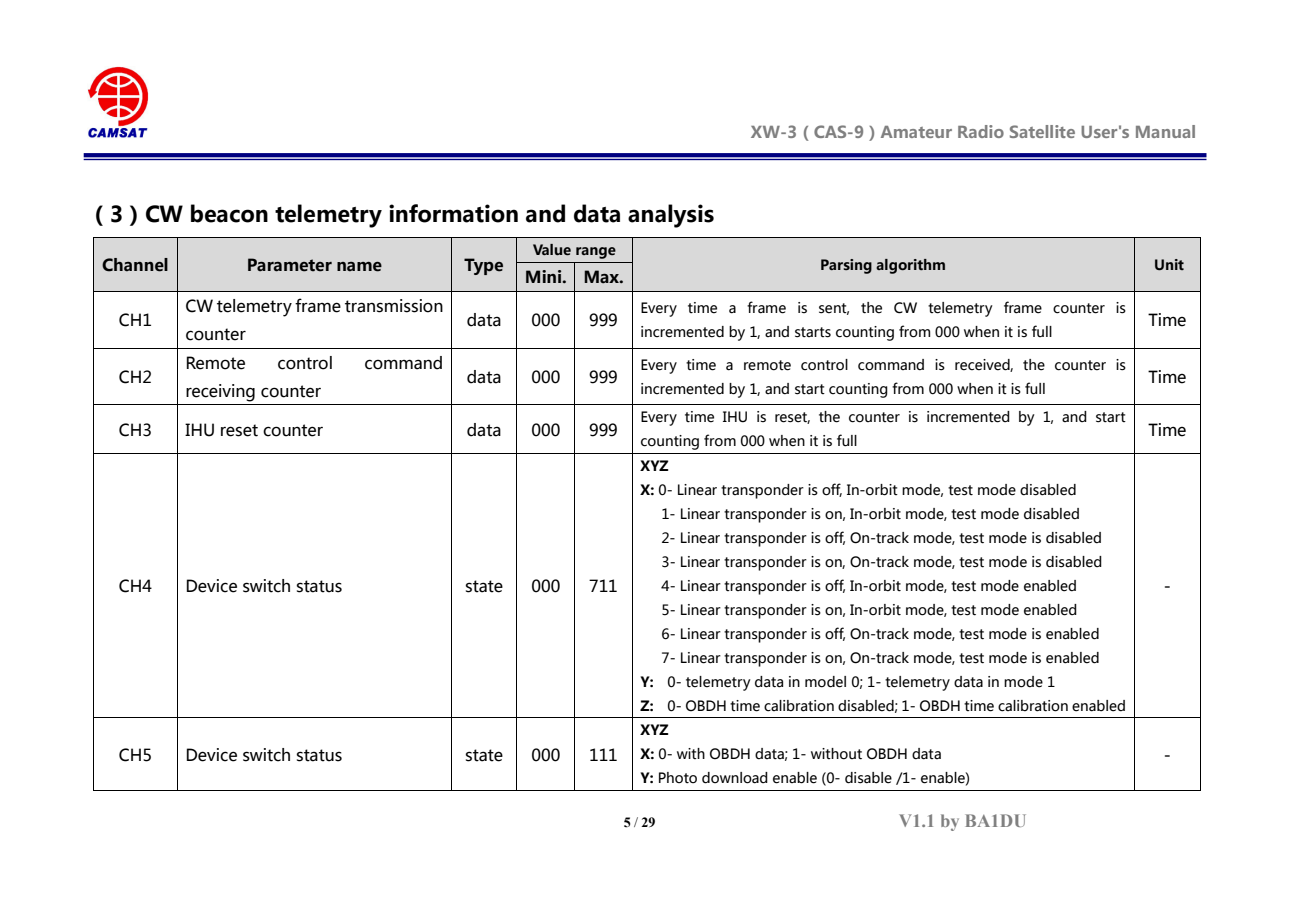 The width and height of the image is (1308, 924). Describe the element at coordinates (359, 267) in the image. I see `name` at that location.
